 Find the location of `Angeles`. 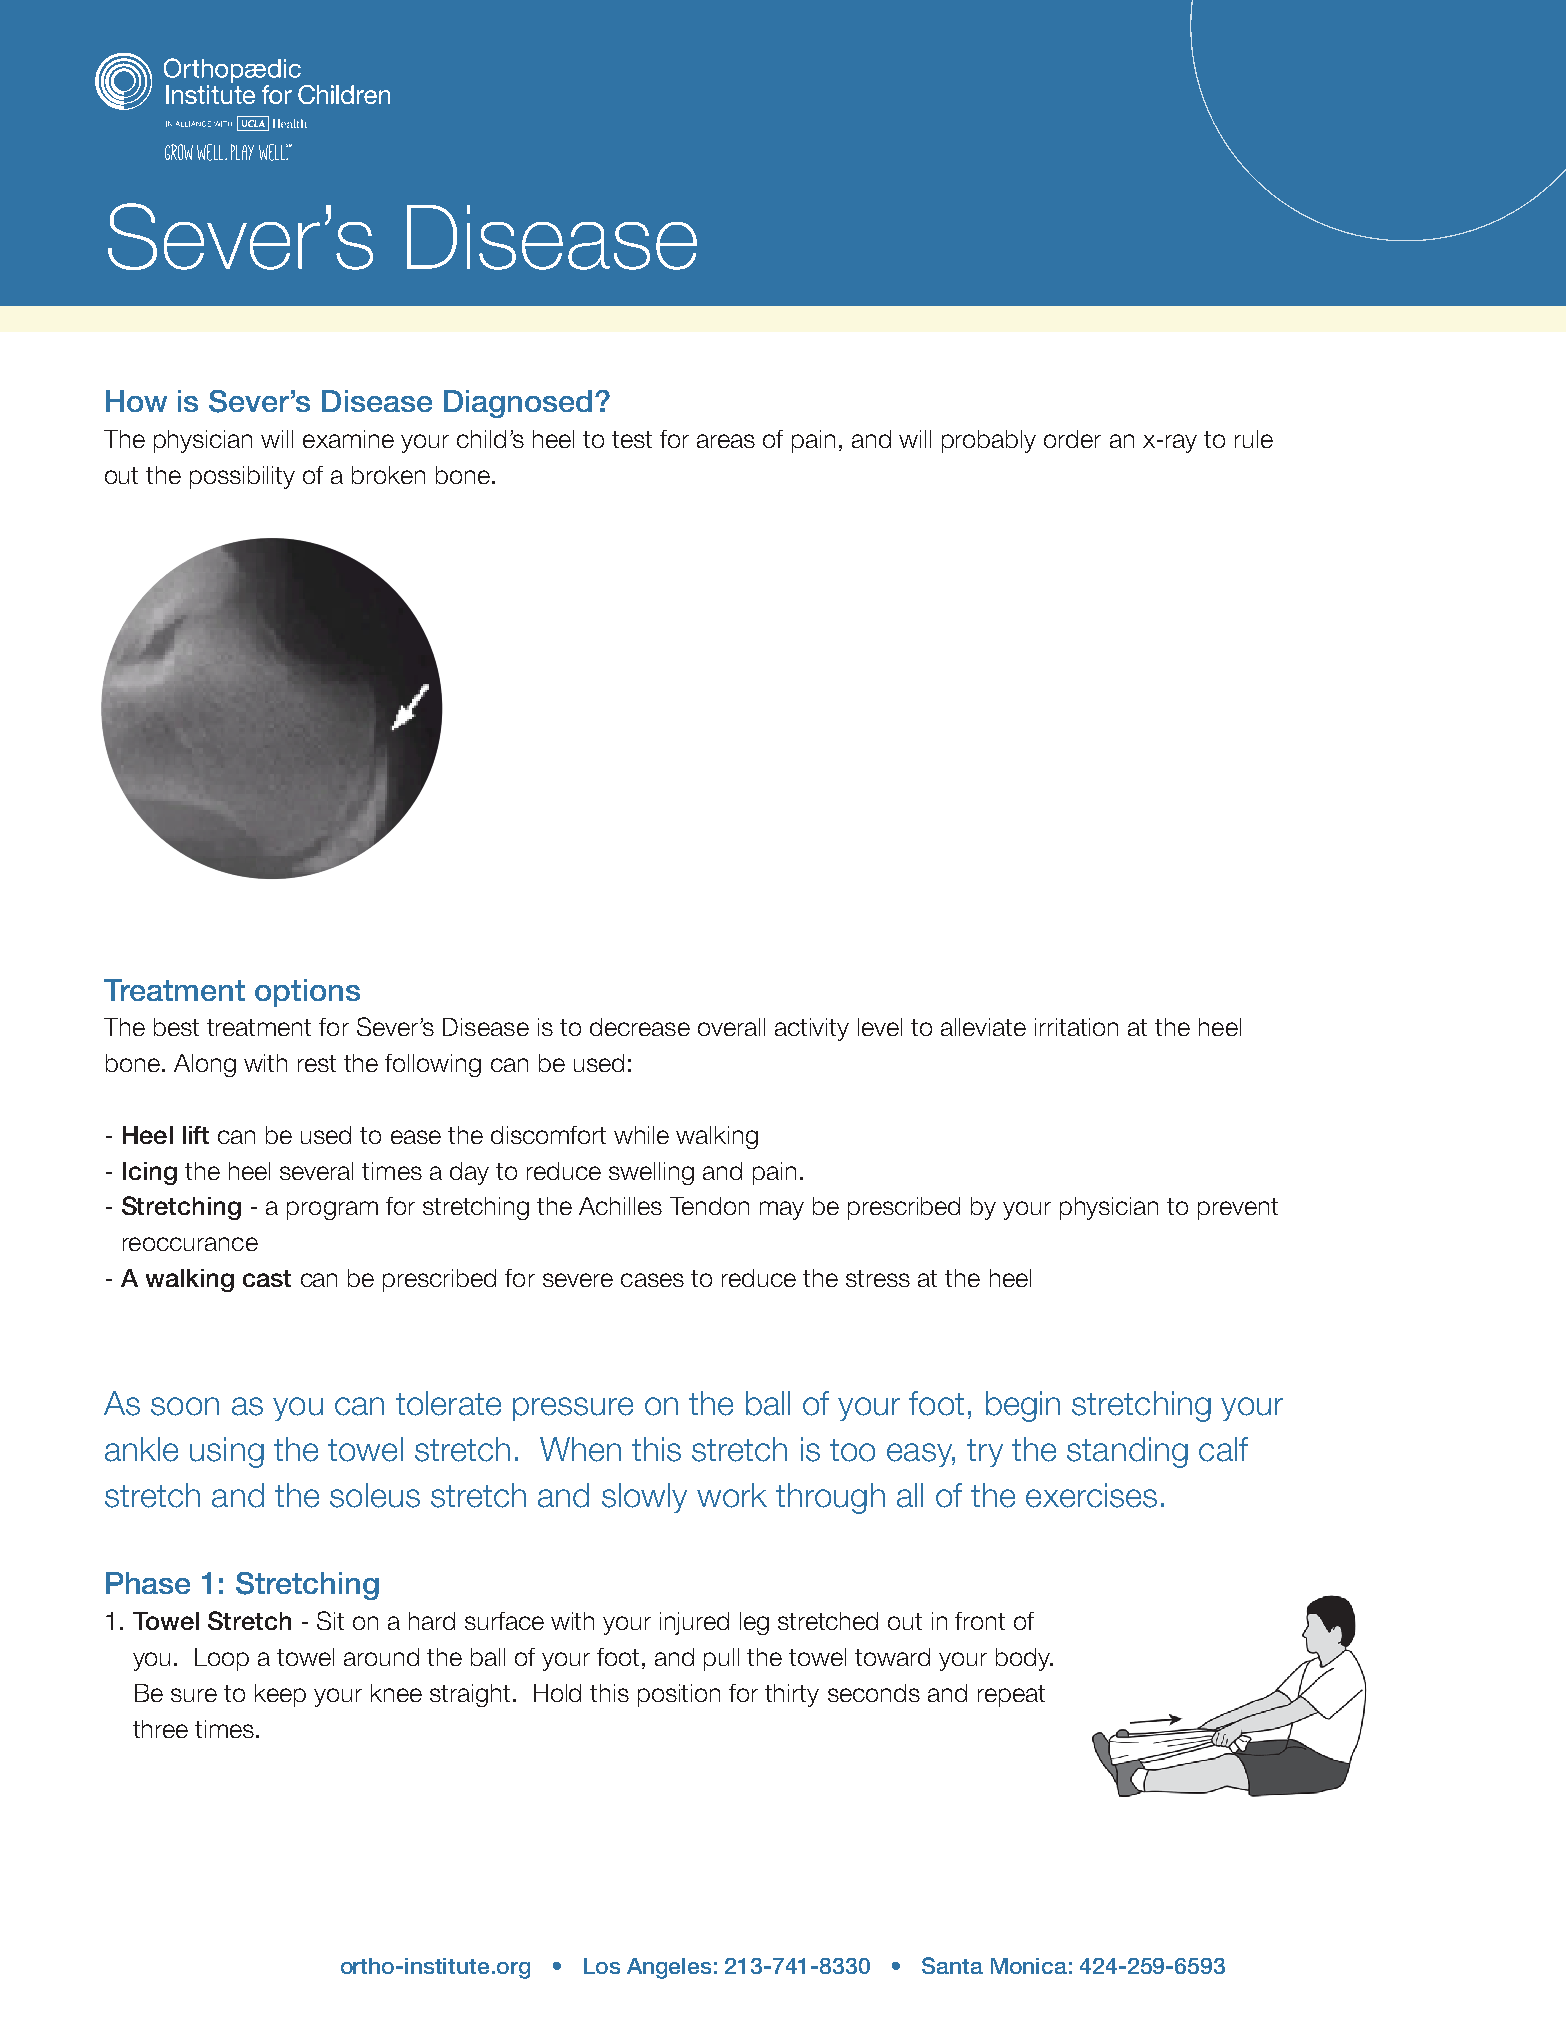

Angeles is located at coordinates (669, 1968).
